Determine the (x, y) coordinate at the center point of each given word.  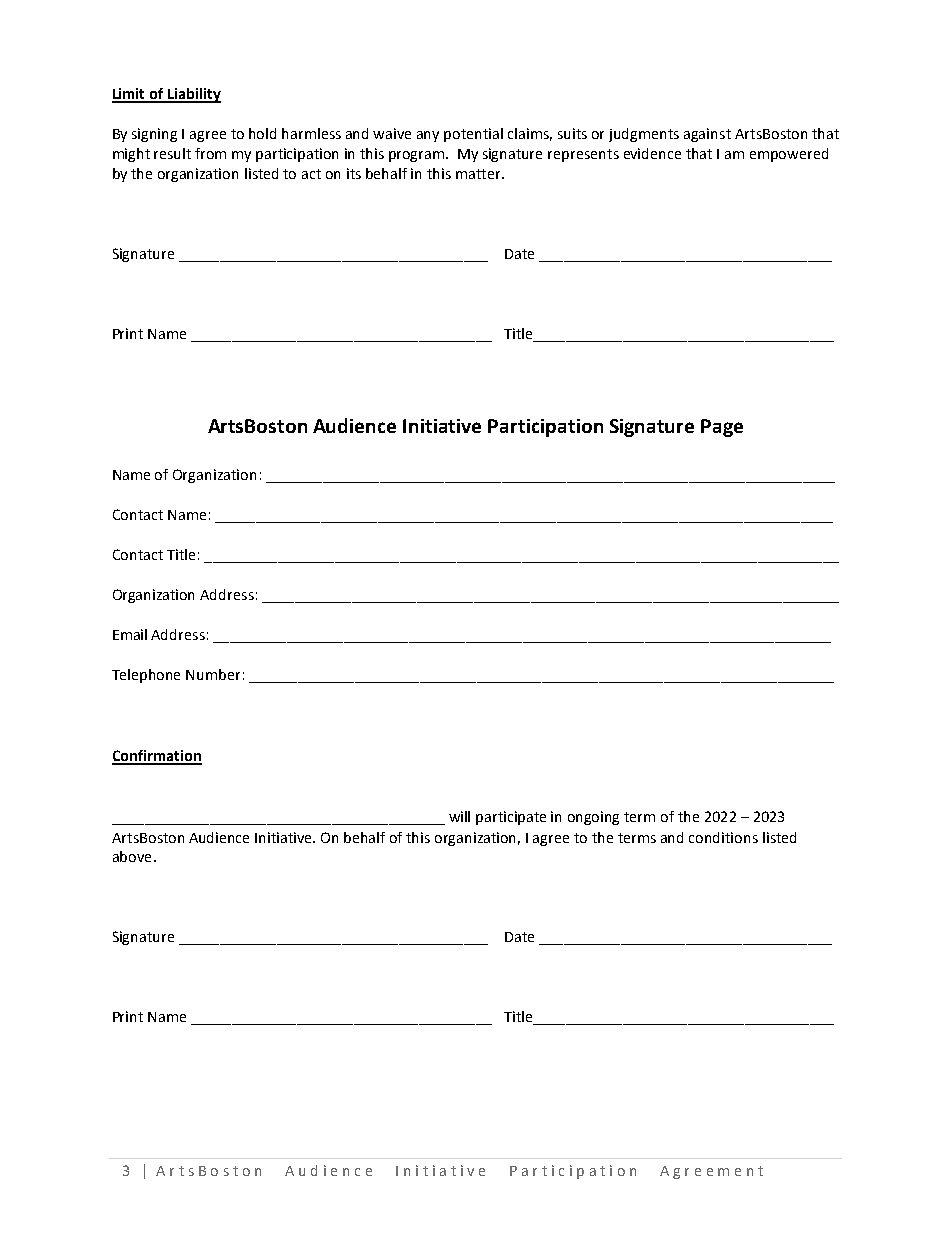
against (707, 135)
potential (473, 135)
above (132, 856)
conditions (723, 837)
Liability (193, 95)
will (459, 816)
